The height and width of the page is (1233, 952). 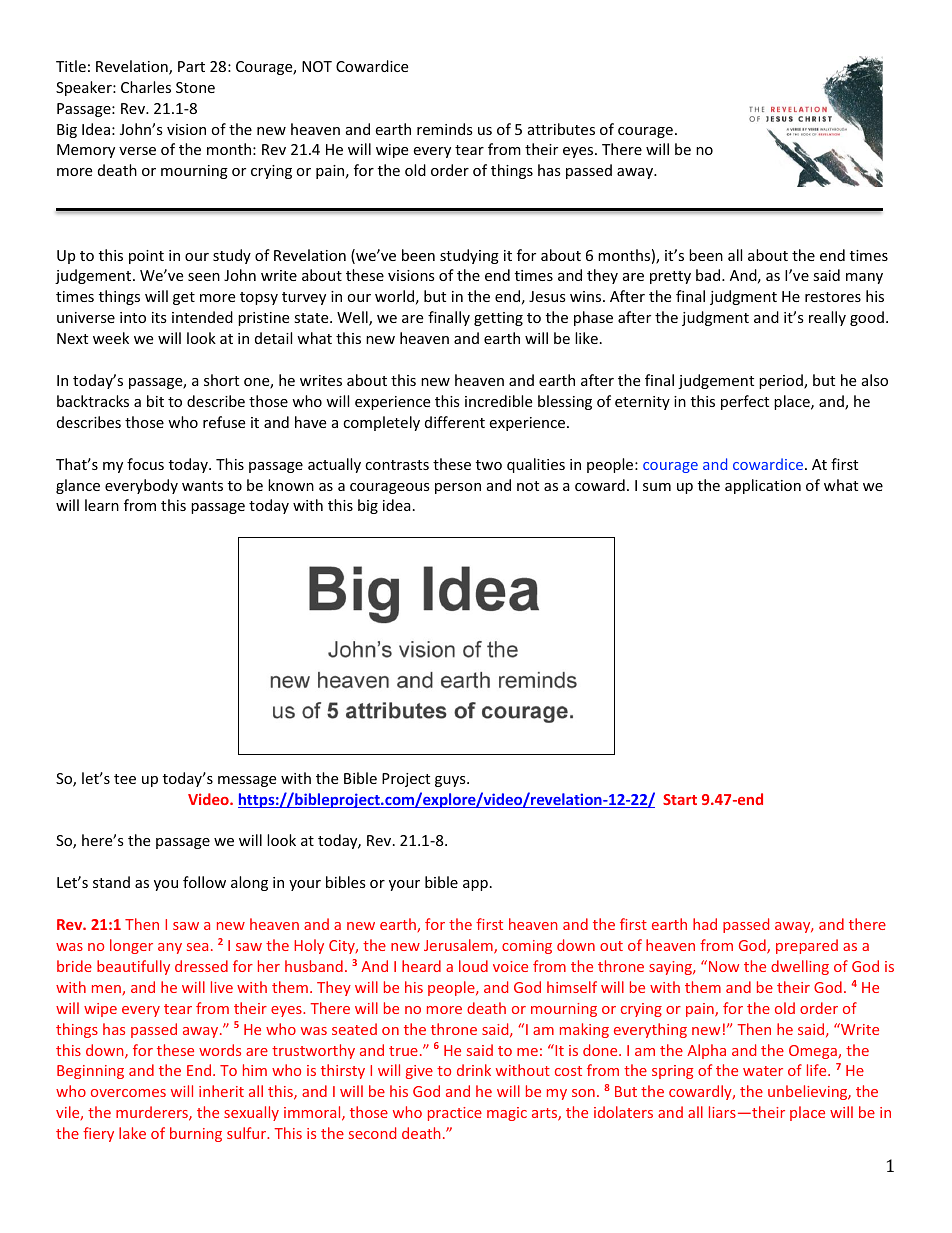 What do you see at coordinates (763, 486) in the page?
I see `application` at bounding box center [763, 486].
